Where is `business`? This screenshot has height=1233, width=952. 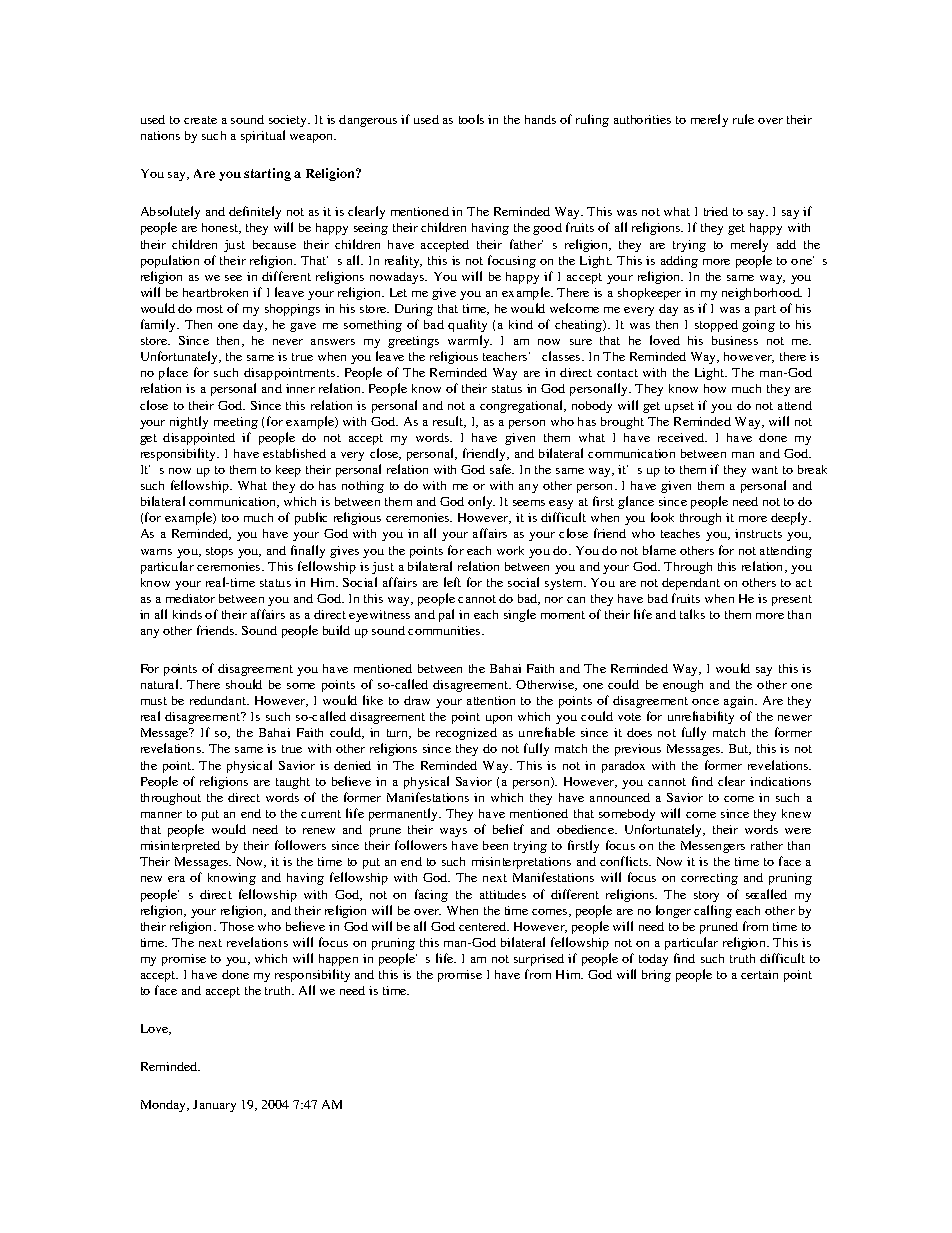
business is located at coordinates (735, 340).
